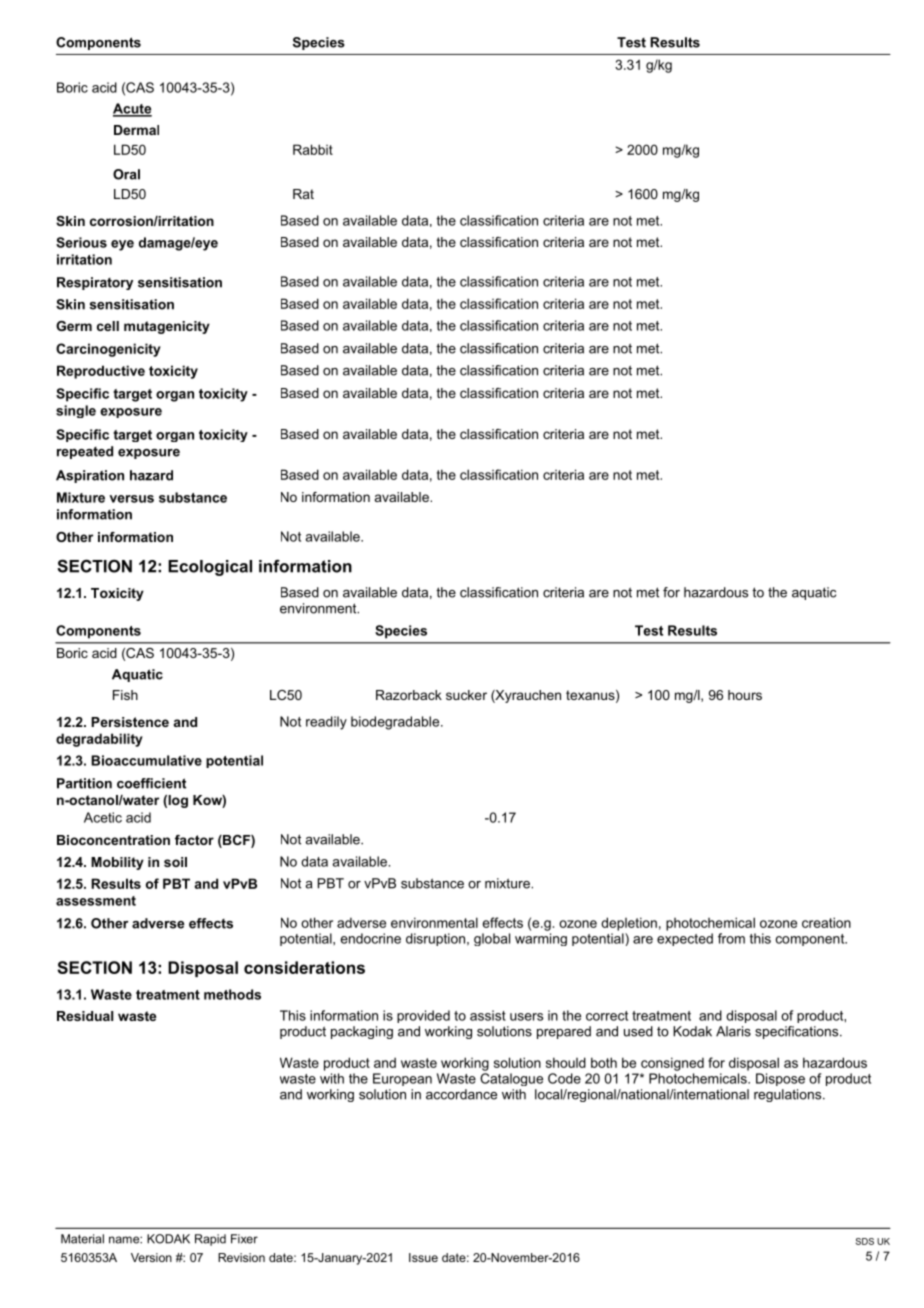 The height and width of the page is (1308, 924). Describe the element at coordinates (396, 723) in the page. I see `biodegradable` at that location.
